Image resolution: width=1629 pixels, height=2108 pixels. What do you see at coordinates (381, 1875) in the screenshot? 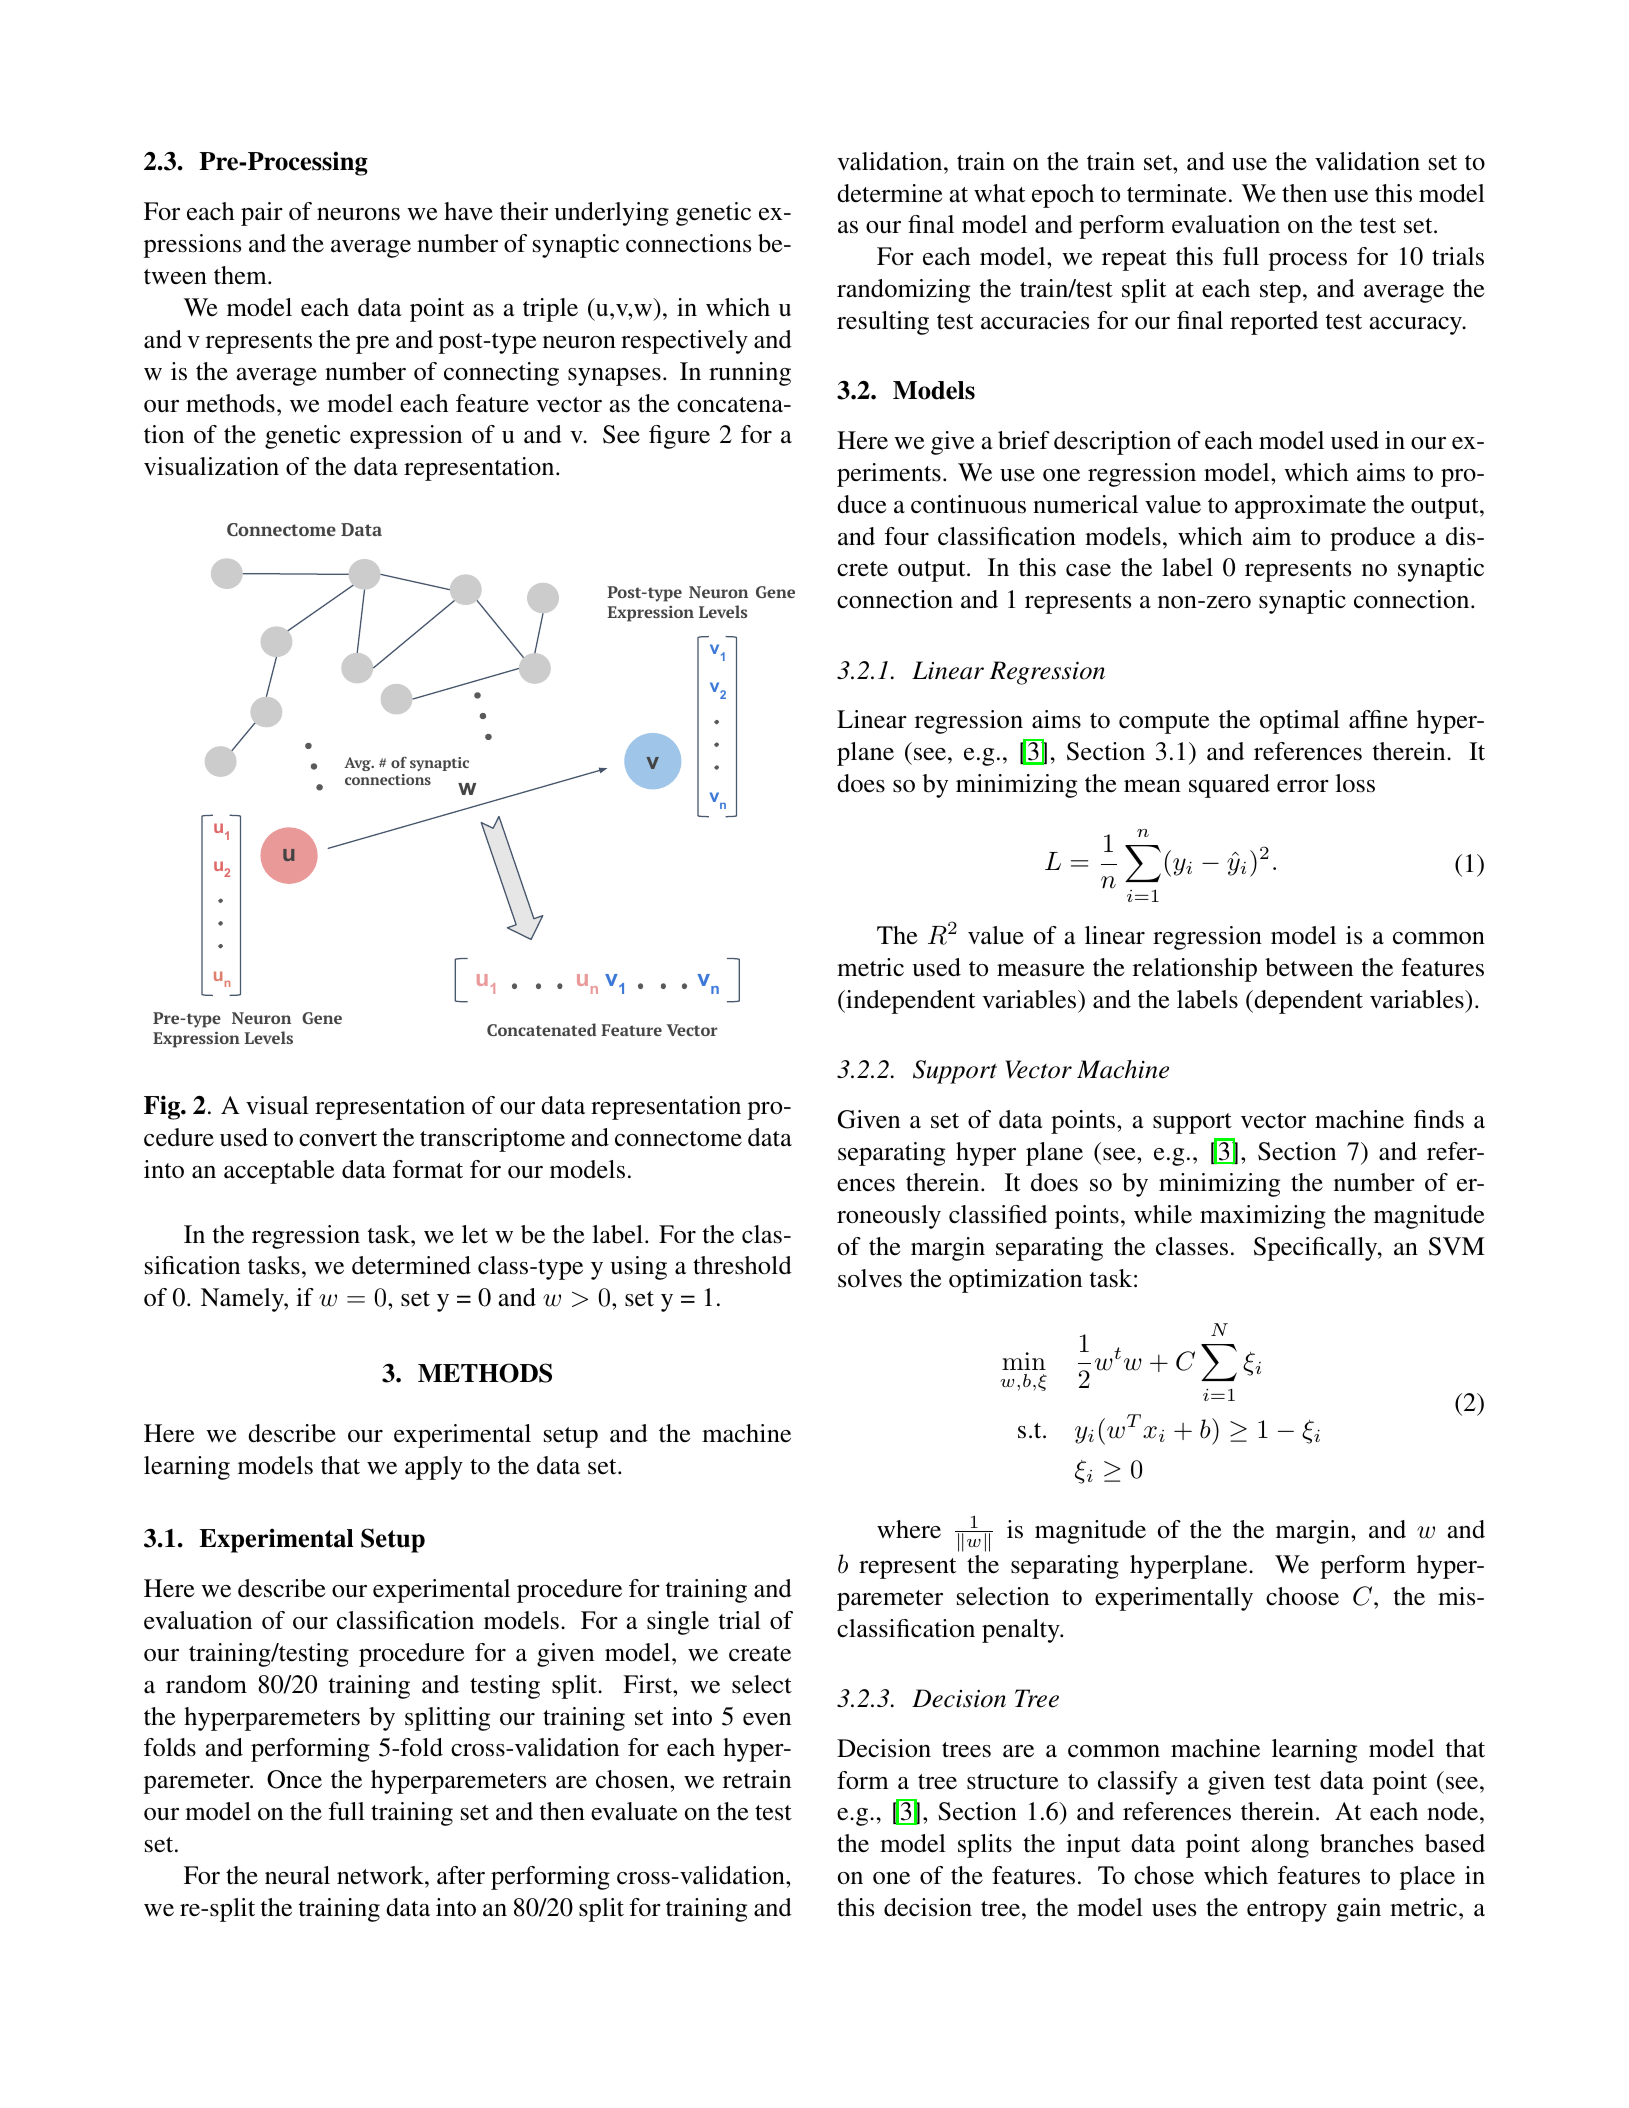
I see `network` at bounding box center [381, 1875].
